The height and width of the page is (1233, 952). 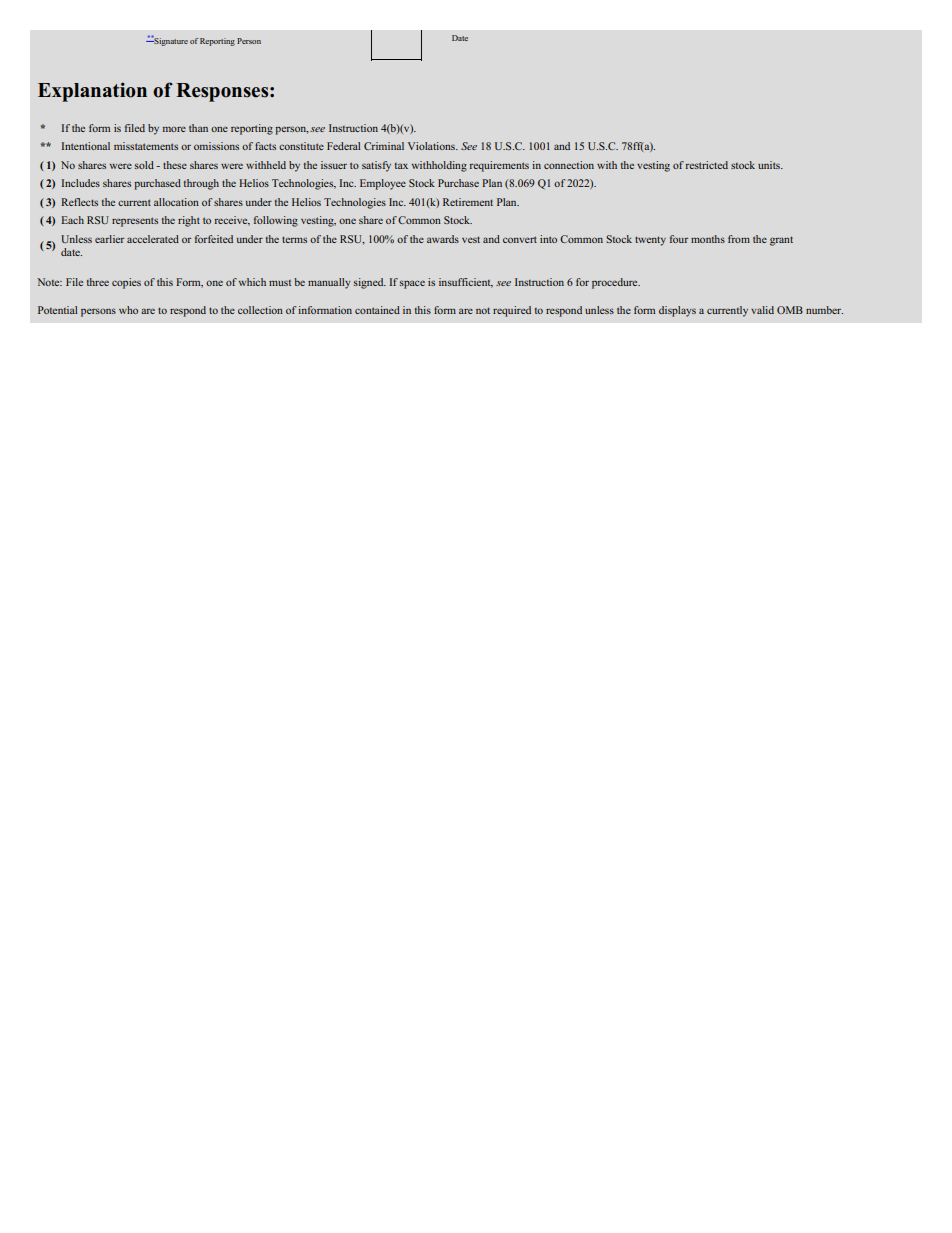 What do you see at coordinates (762, 310) in the page?
I see `valid` at bounding box center [762, 310].
